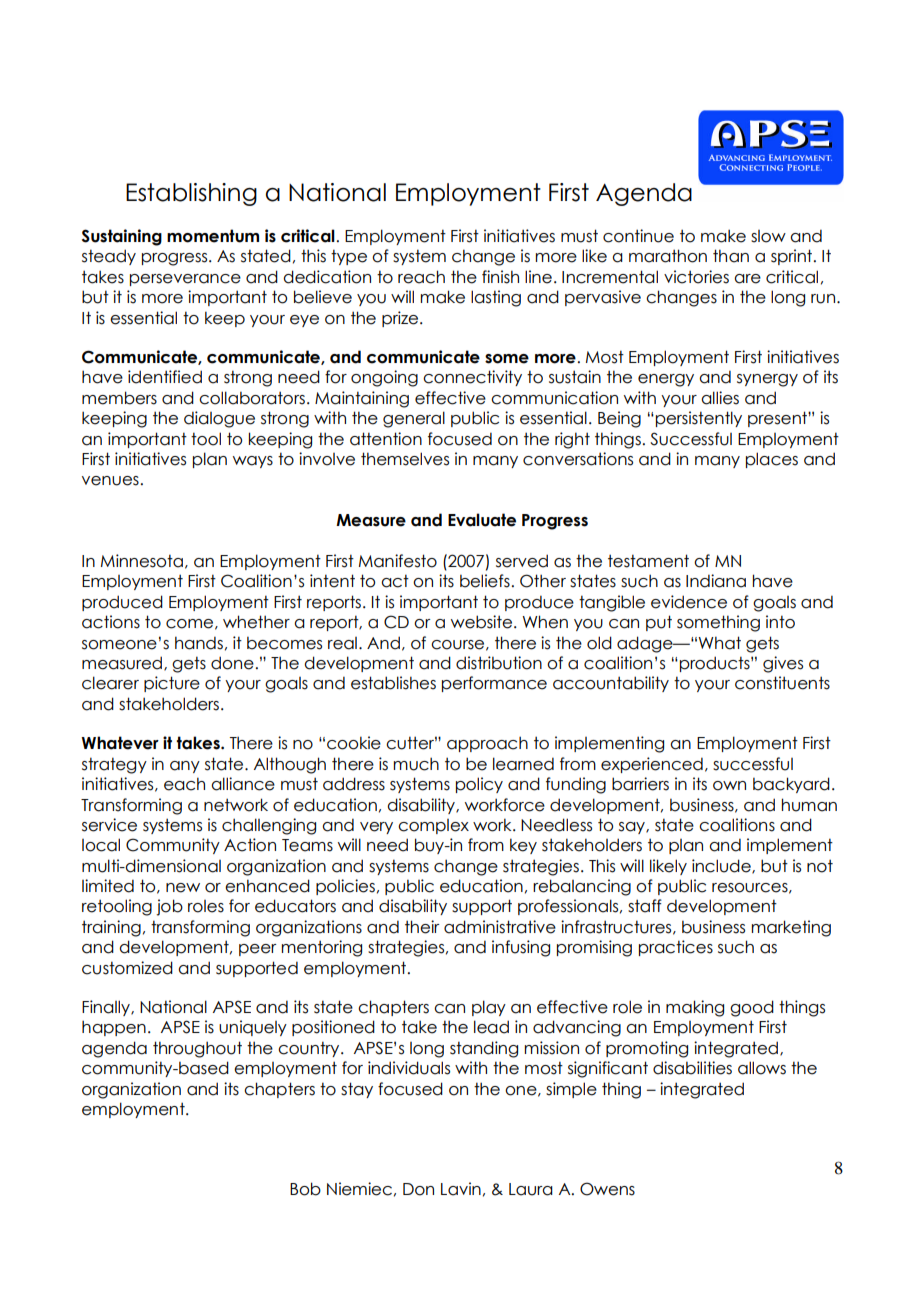 The height and width of the document is (1308, 924). What do you see at coordinates (305, 1189) in the document?
I see `Bob` at bounding box center [305, 1189].
